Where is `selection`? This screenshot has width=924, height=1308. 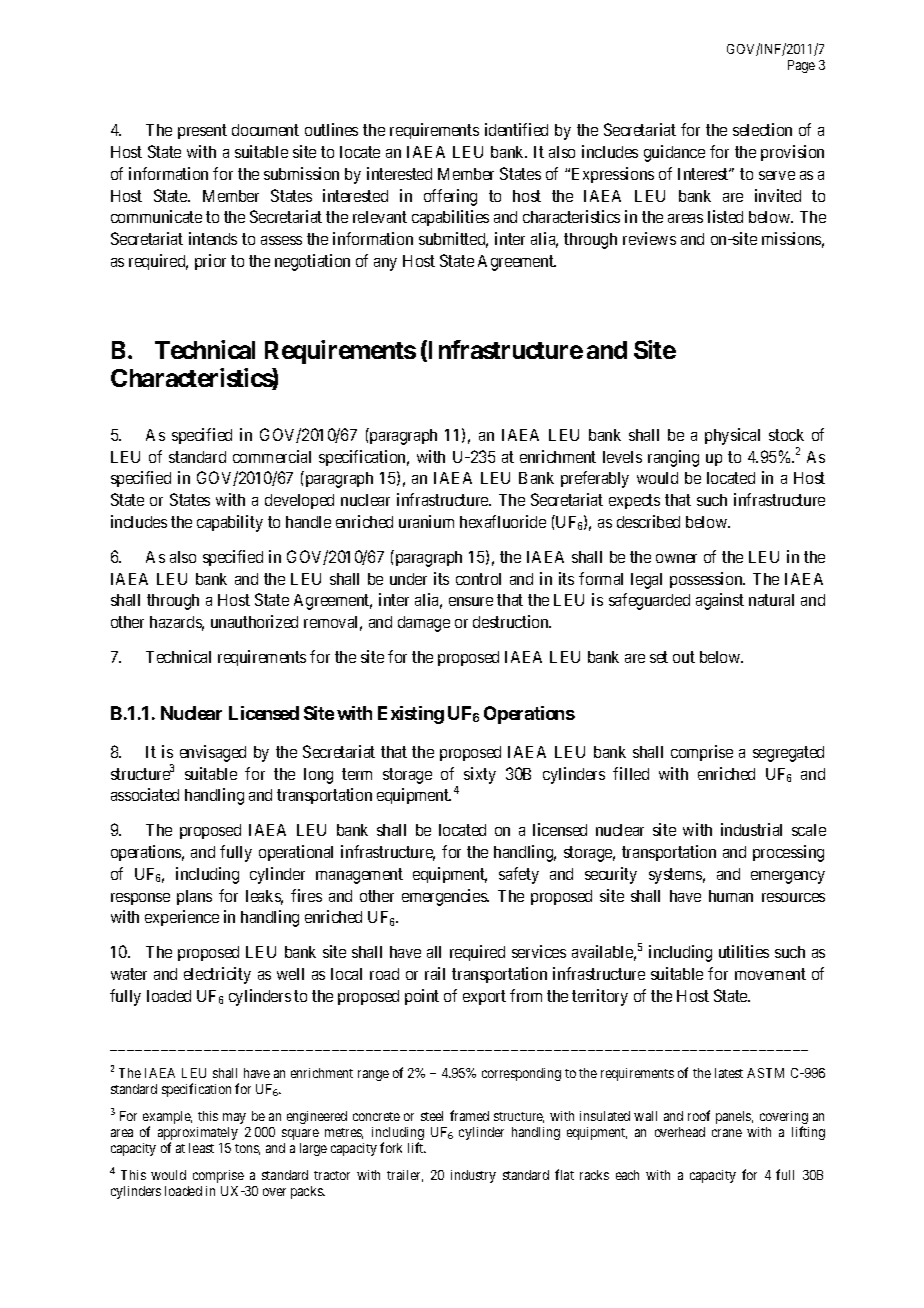 selection is located at coordinates (762, 129).
